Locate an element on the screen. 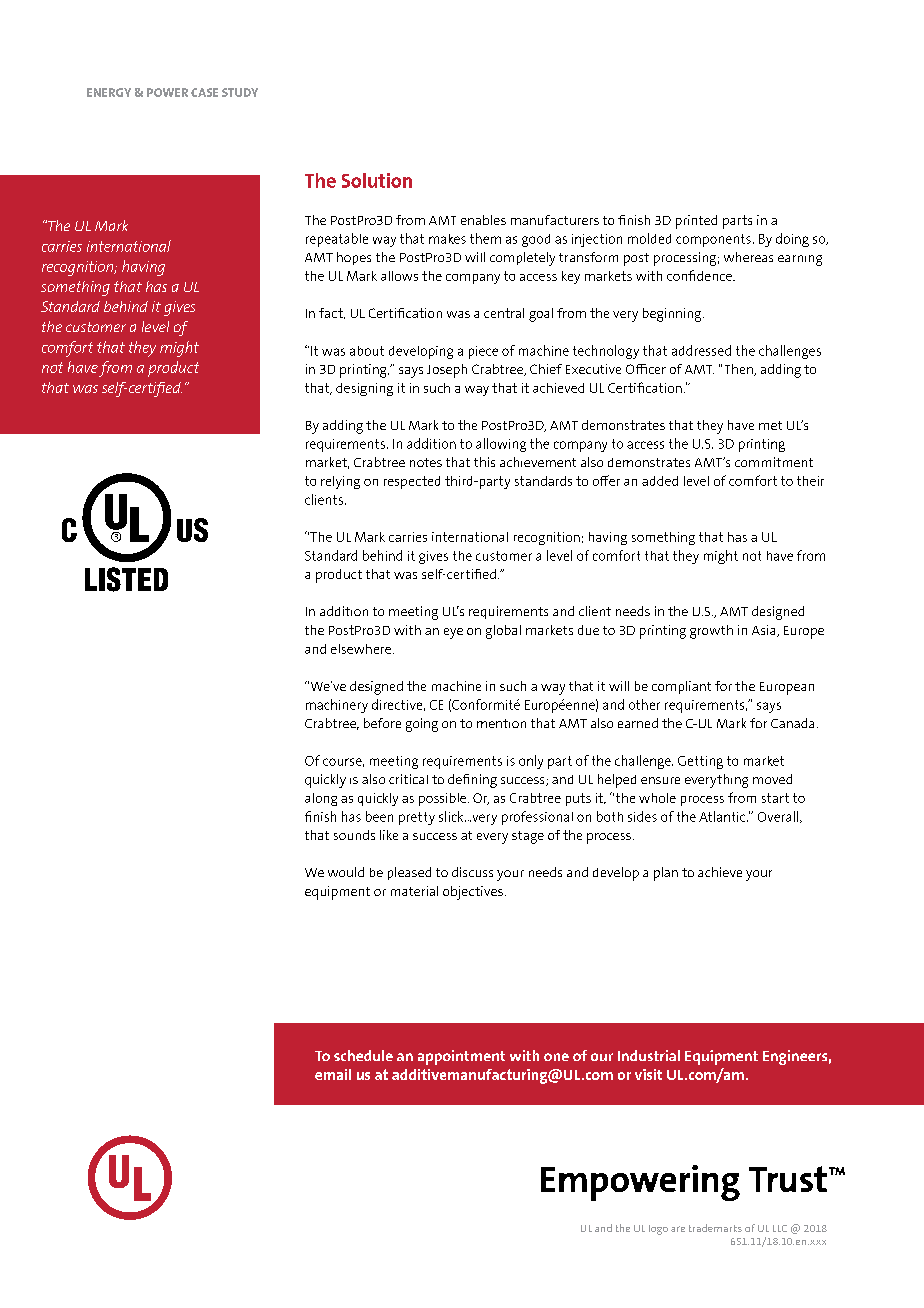 The width and height of the screenshot is (924, 1308). along is located at coordinates (321, 799).
